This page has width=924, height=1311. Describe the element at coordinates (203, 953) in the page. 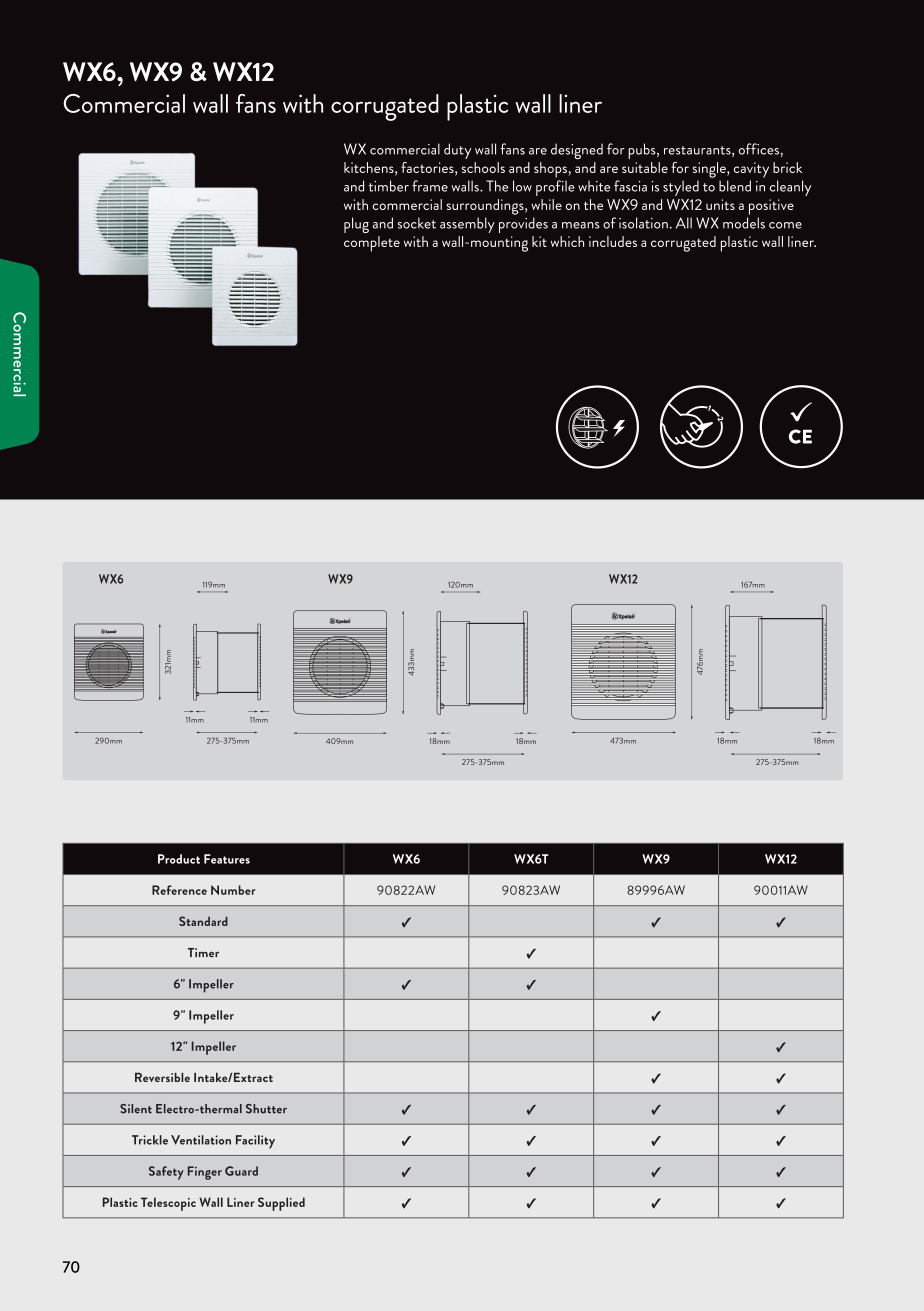

I see `Timer` at that location.
